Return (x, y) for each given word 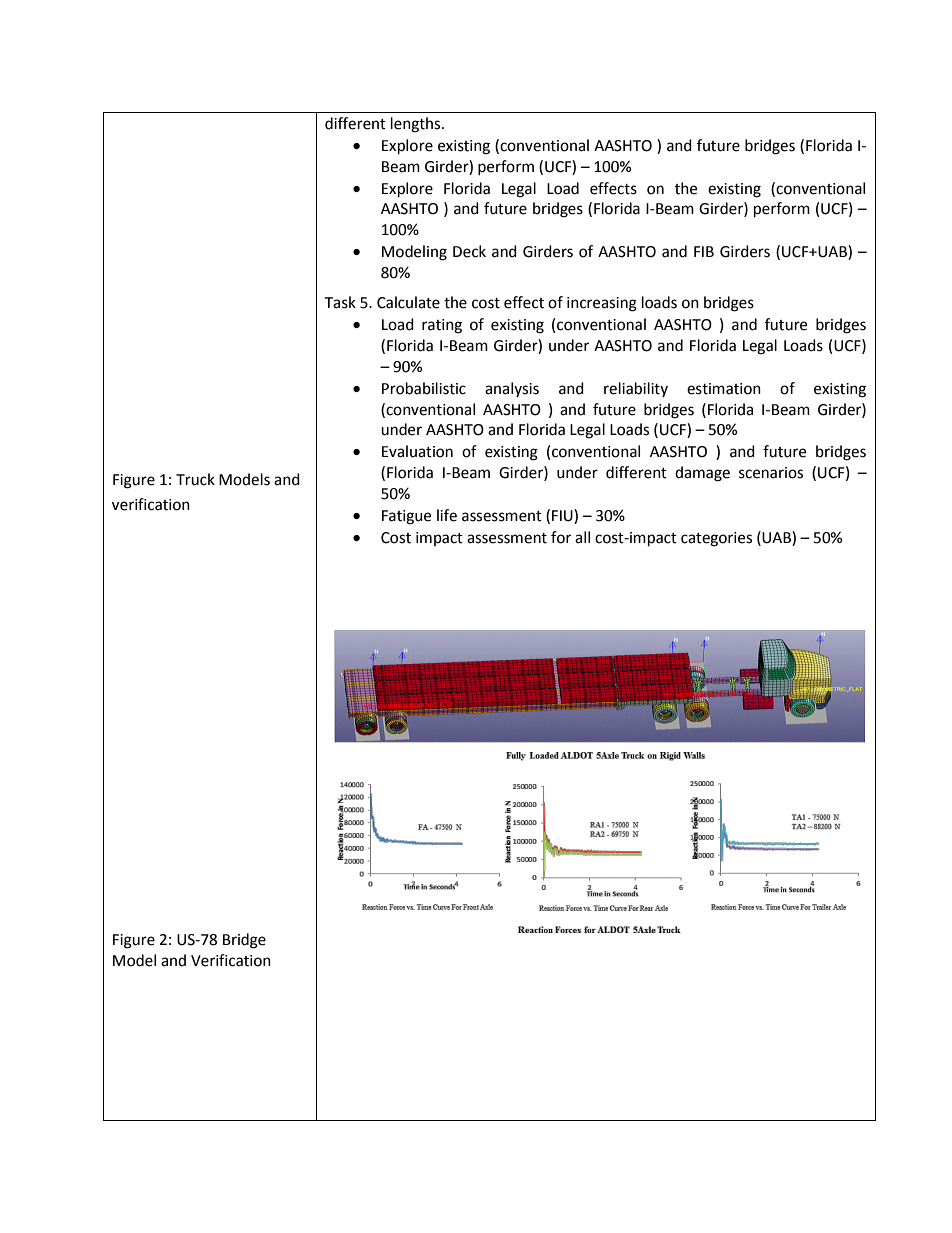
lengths (417, 125)
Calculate (408, 302)
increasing (602, 304)
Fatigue (406, 517)
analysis (512, 389)
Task (340, 302)
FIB (704, 251)
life (447, 515)
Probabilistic (424, 388)
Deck (469, 251)
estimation (724, 389)
